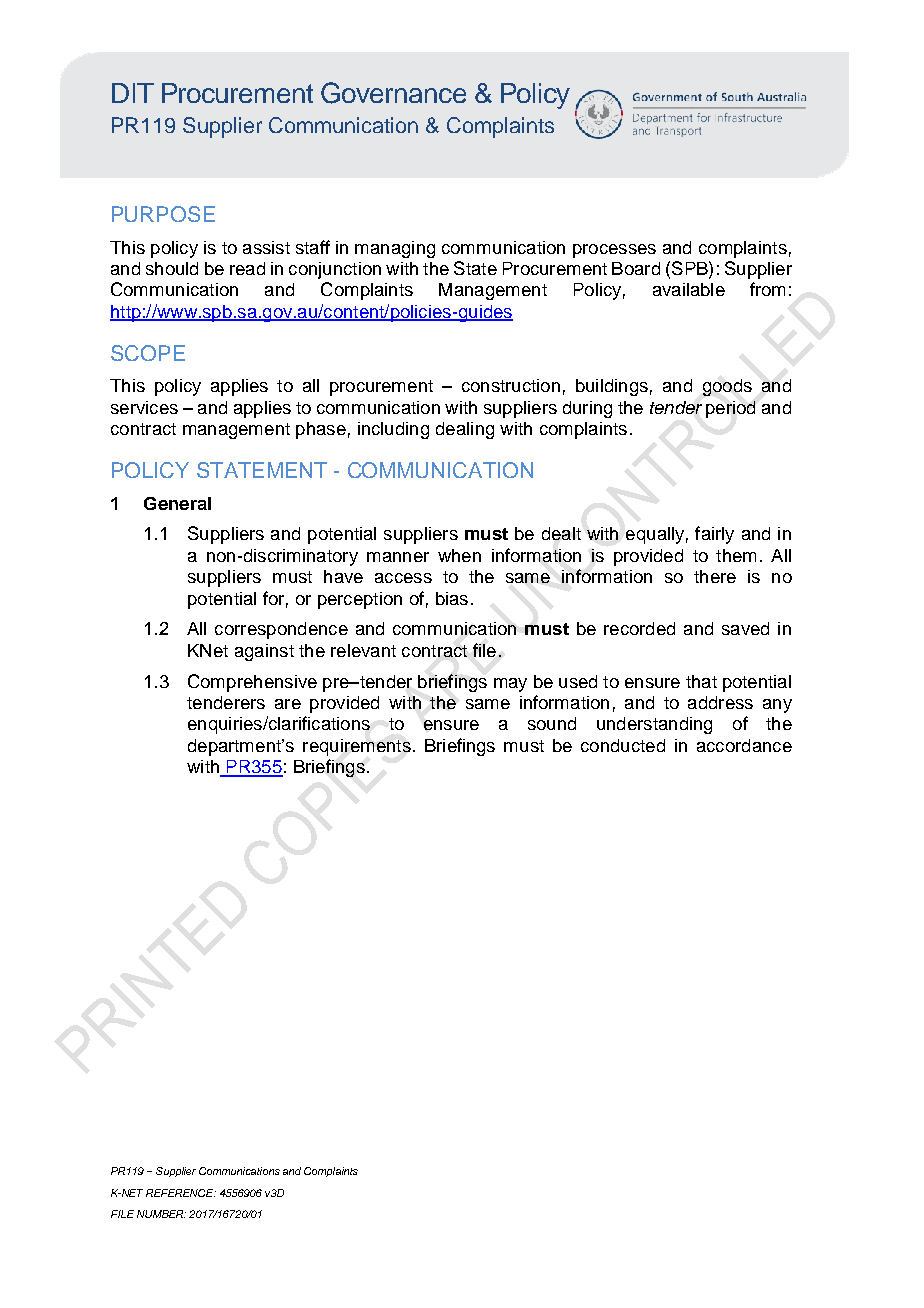  I want to click on goods, so click(727, 387).
